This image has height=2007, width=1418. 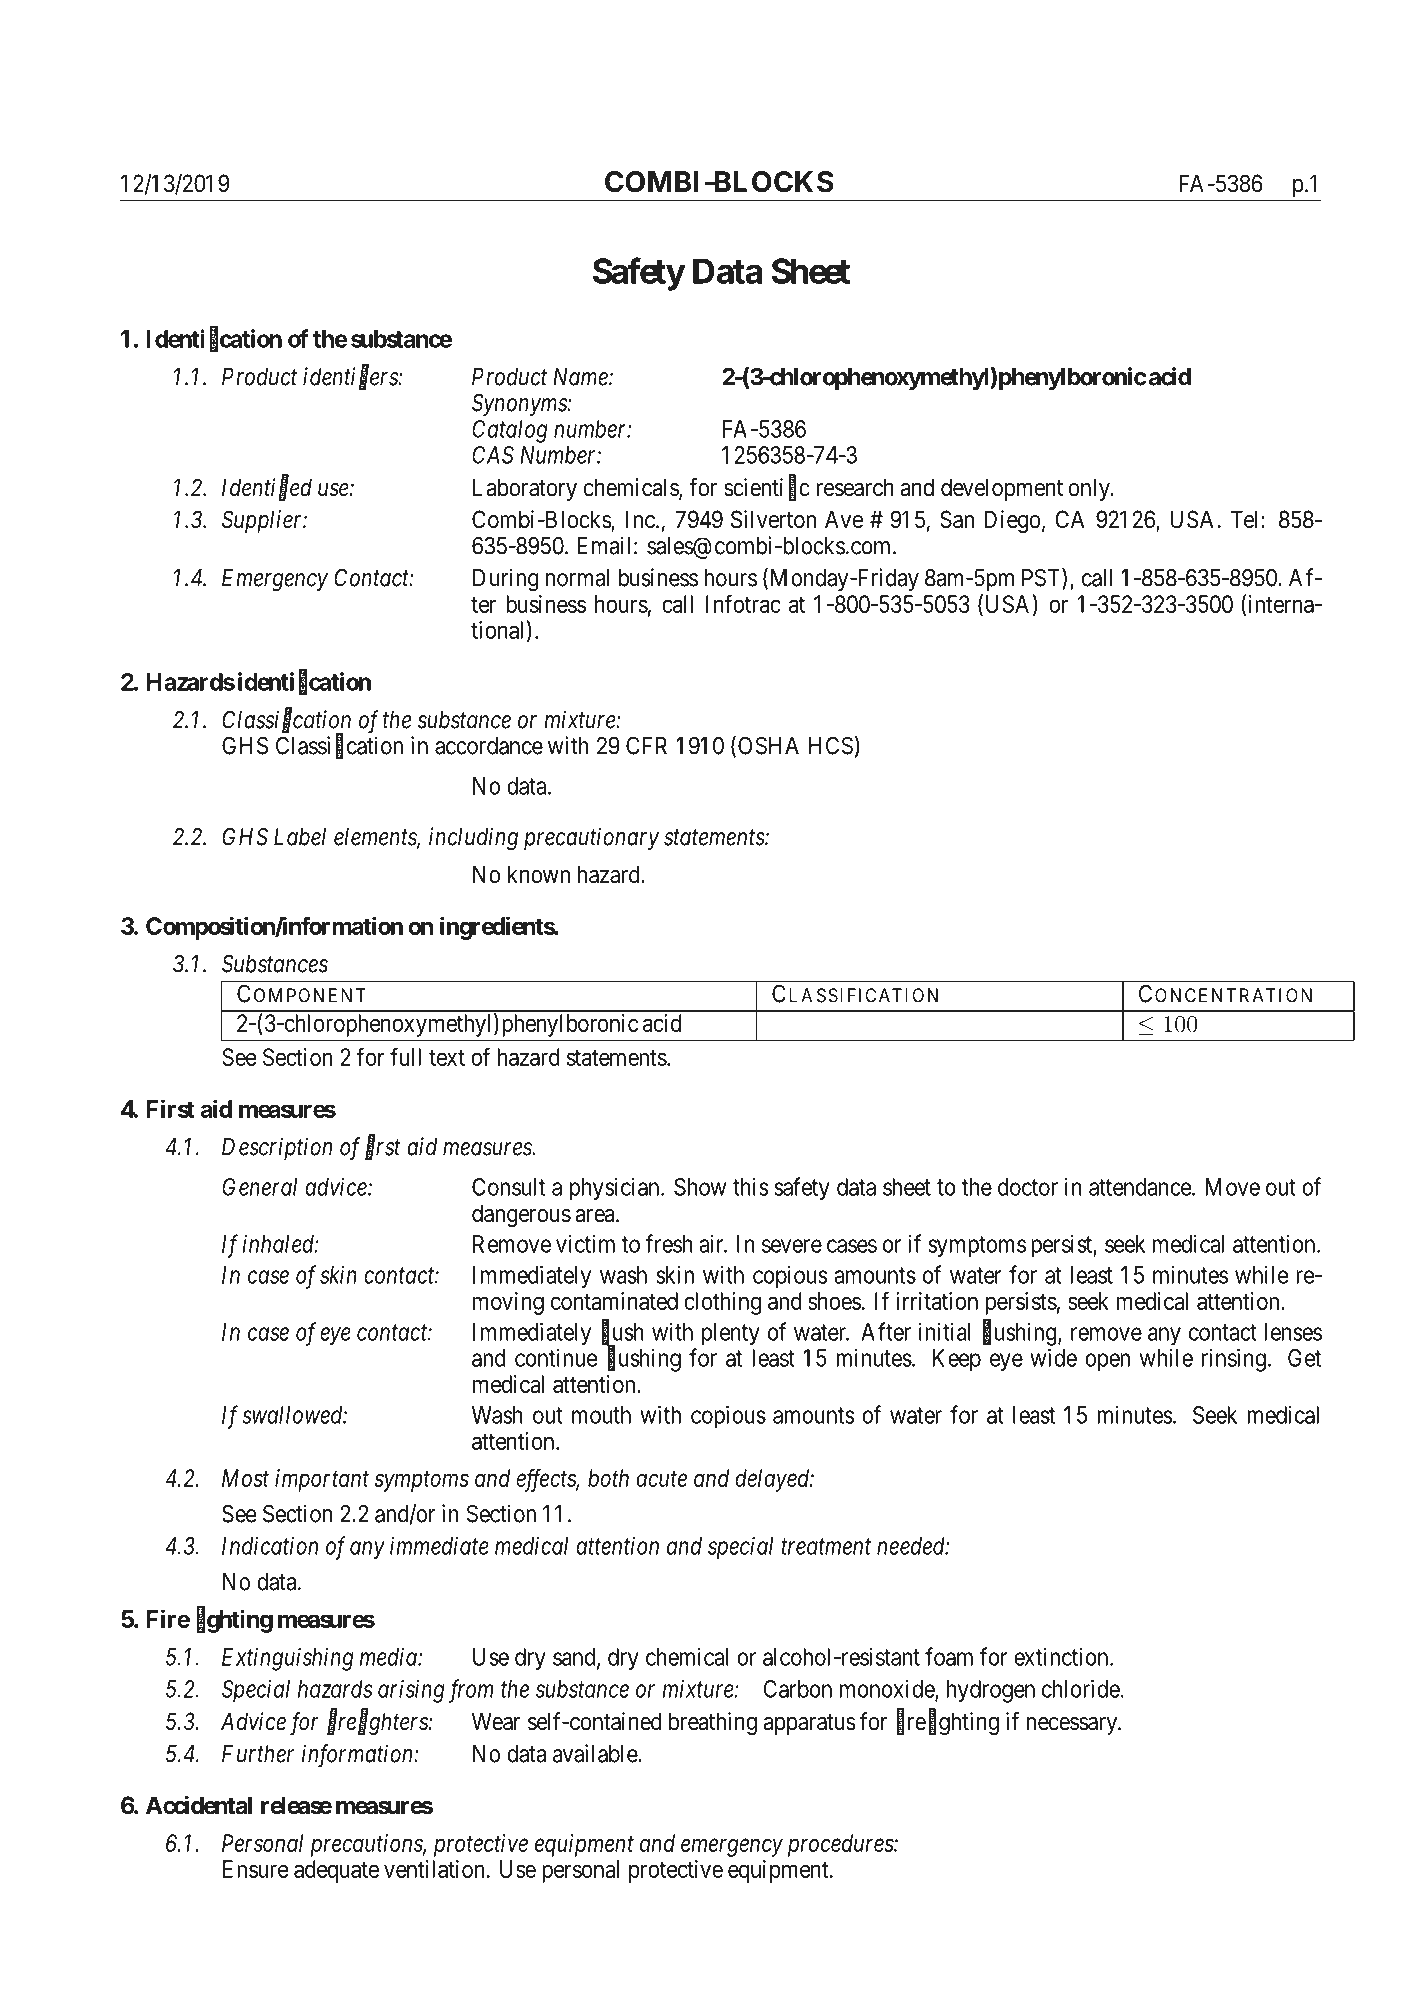 I want to click on treatment, so click(x=826, y=1547).
